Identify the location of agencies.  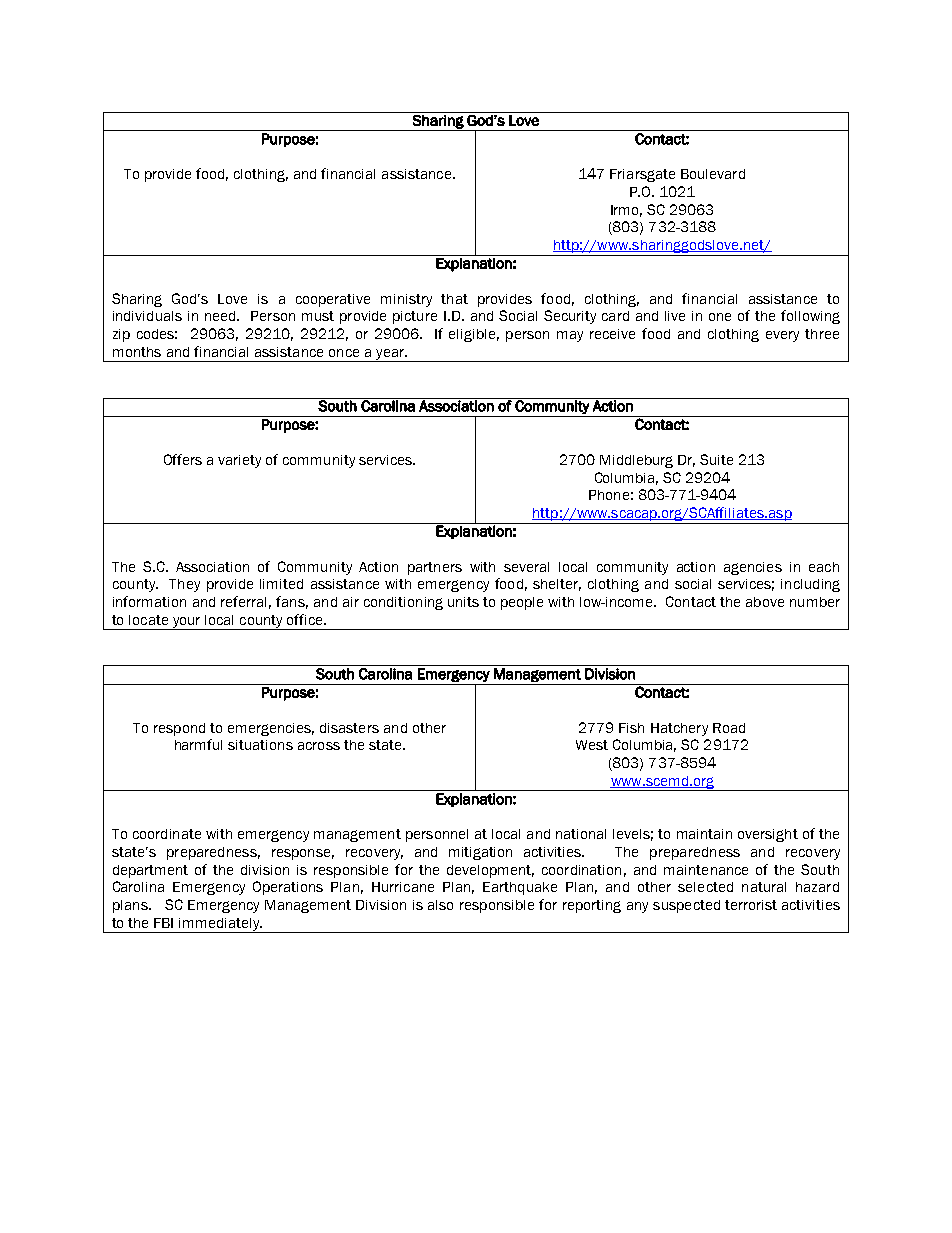
(753, 568).
